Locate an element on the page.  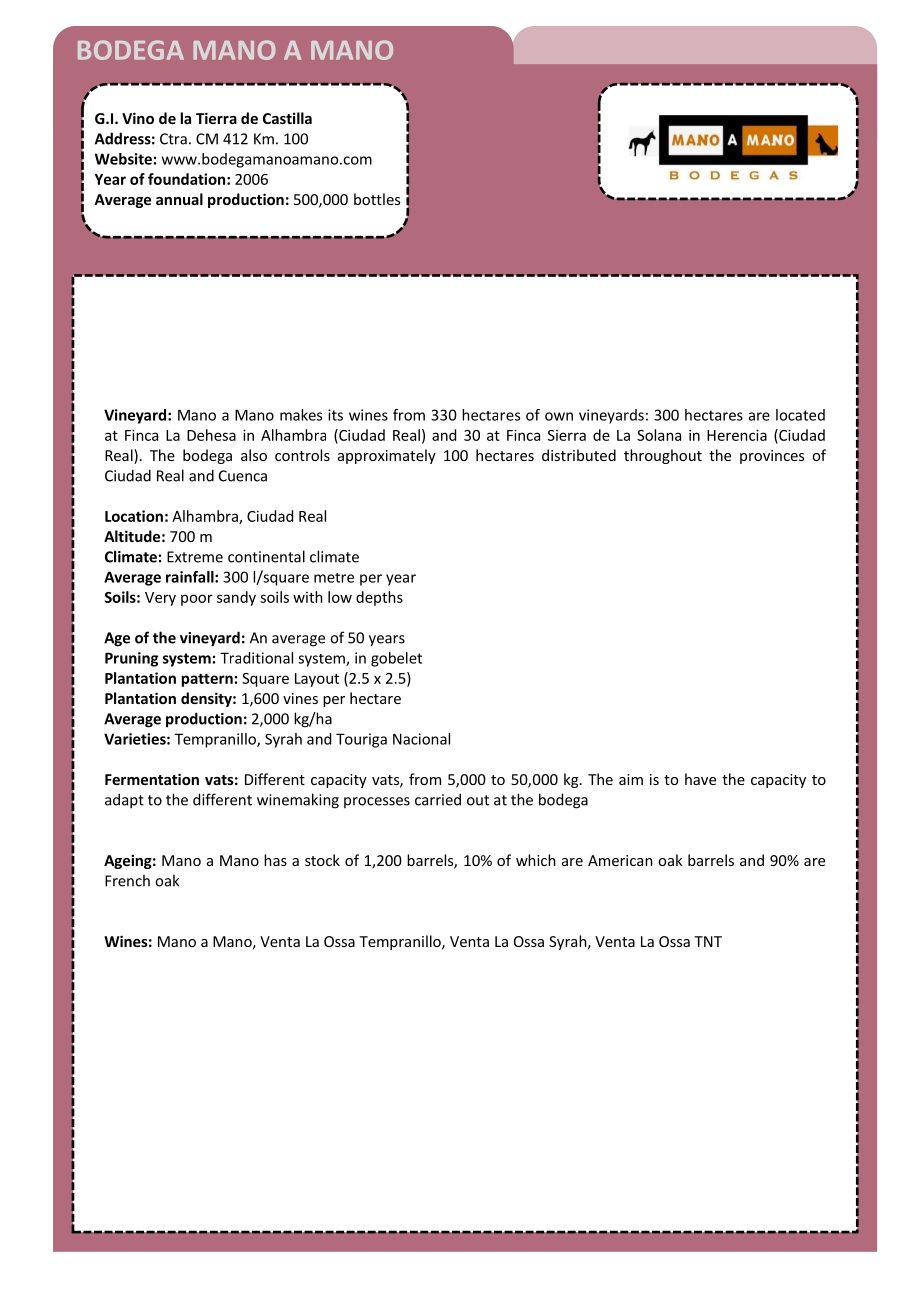
Nacional is located at coordinates (421, 739).
